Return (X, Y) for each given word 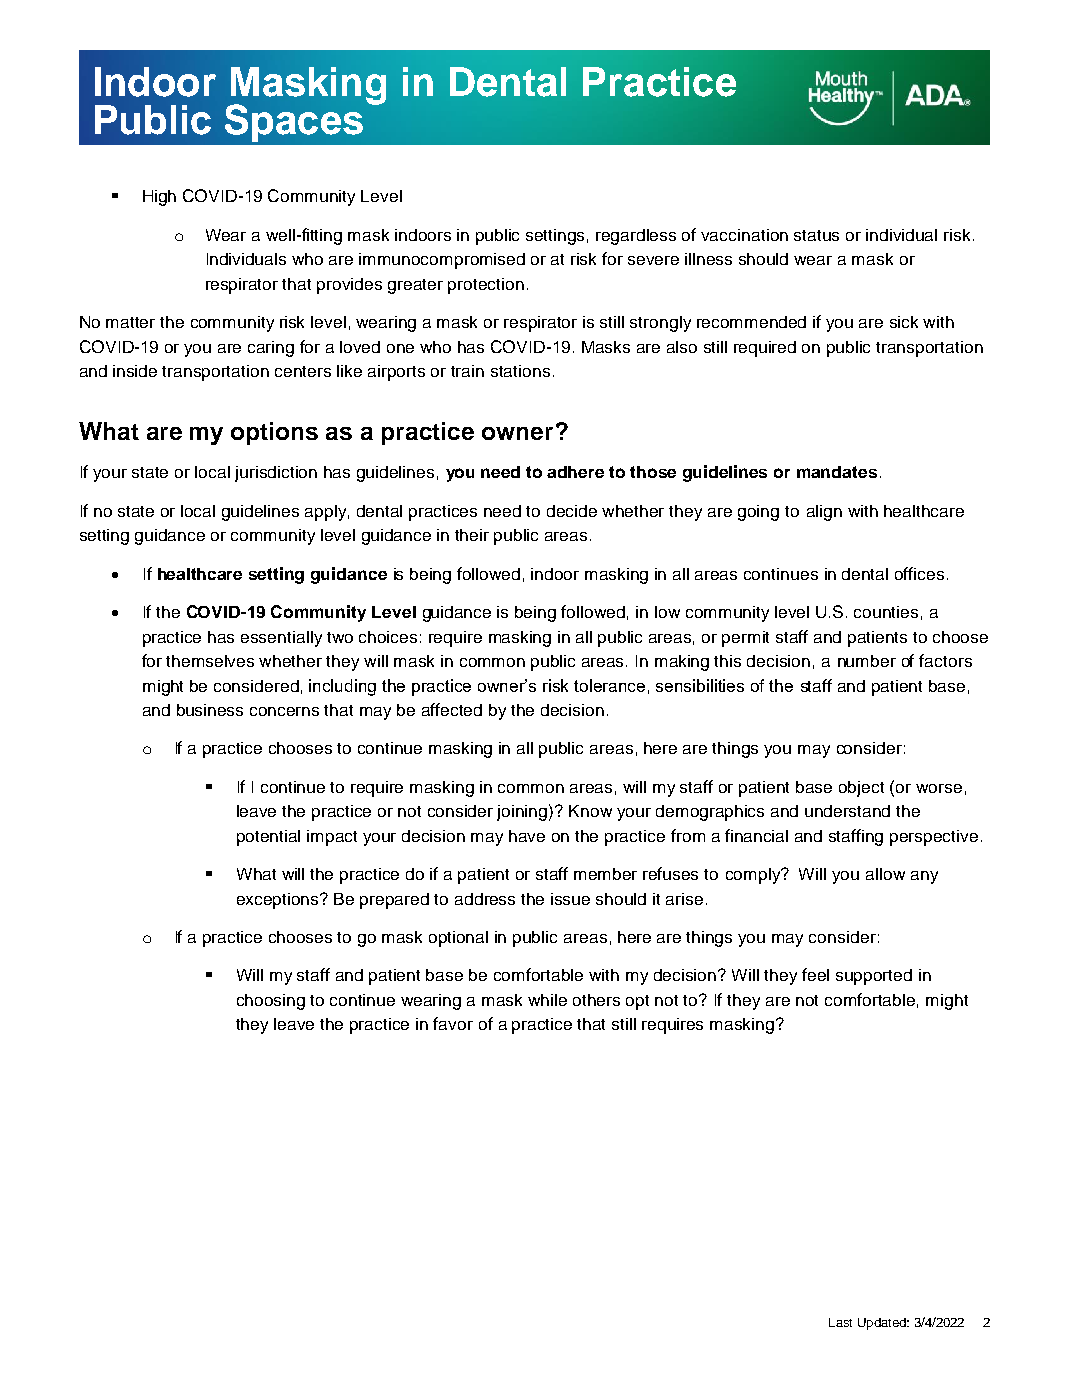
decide (572, 511)
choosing (271, 1002)
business (210, 710)
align (824, 513)
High (159, 198)
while (547, 1000)
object (861, 789)
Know (590, 811)
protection (486, 286)
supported (874, 977)
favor (453, 1023)
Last (840, 1322)
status (816, 235)
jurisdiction (276, 474)
